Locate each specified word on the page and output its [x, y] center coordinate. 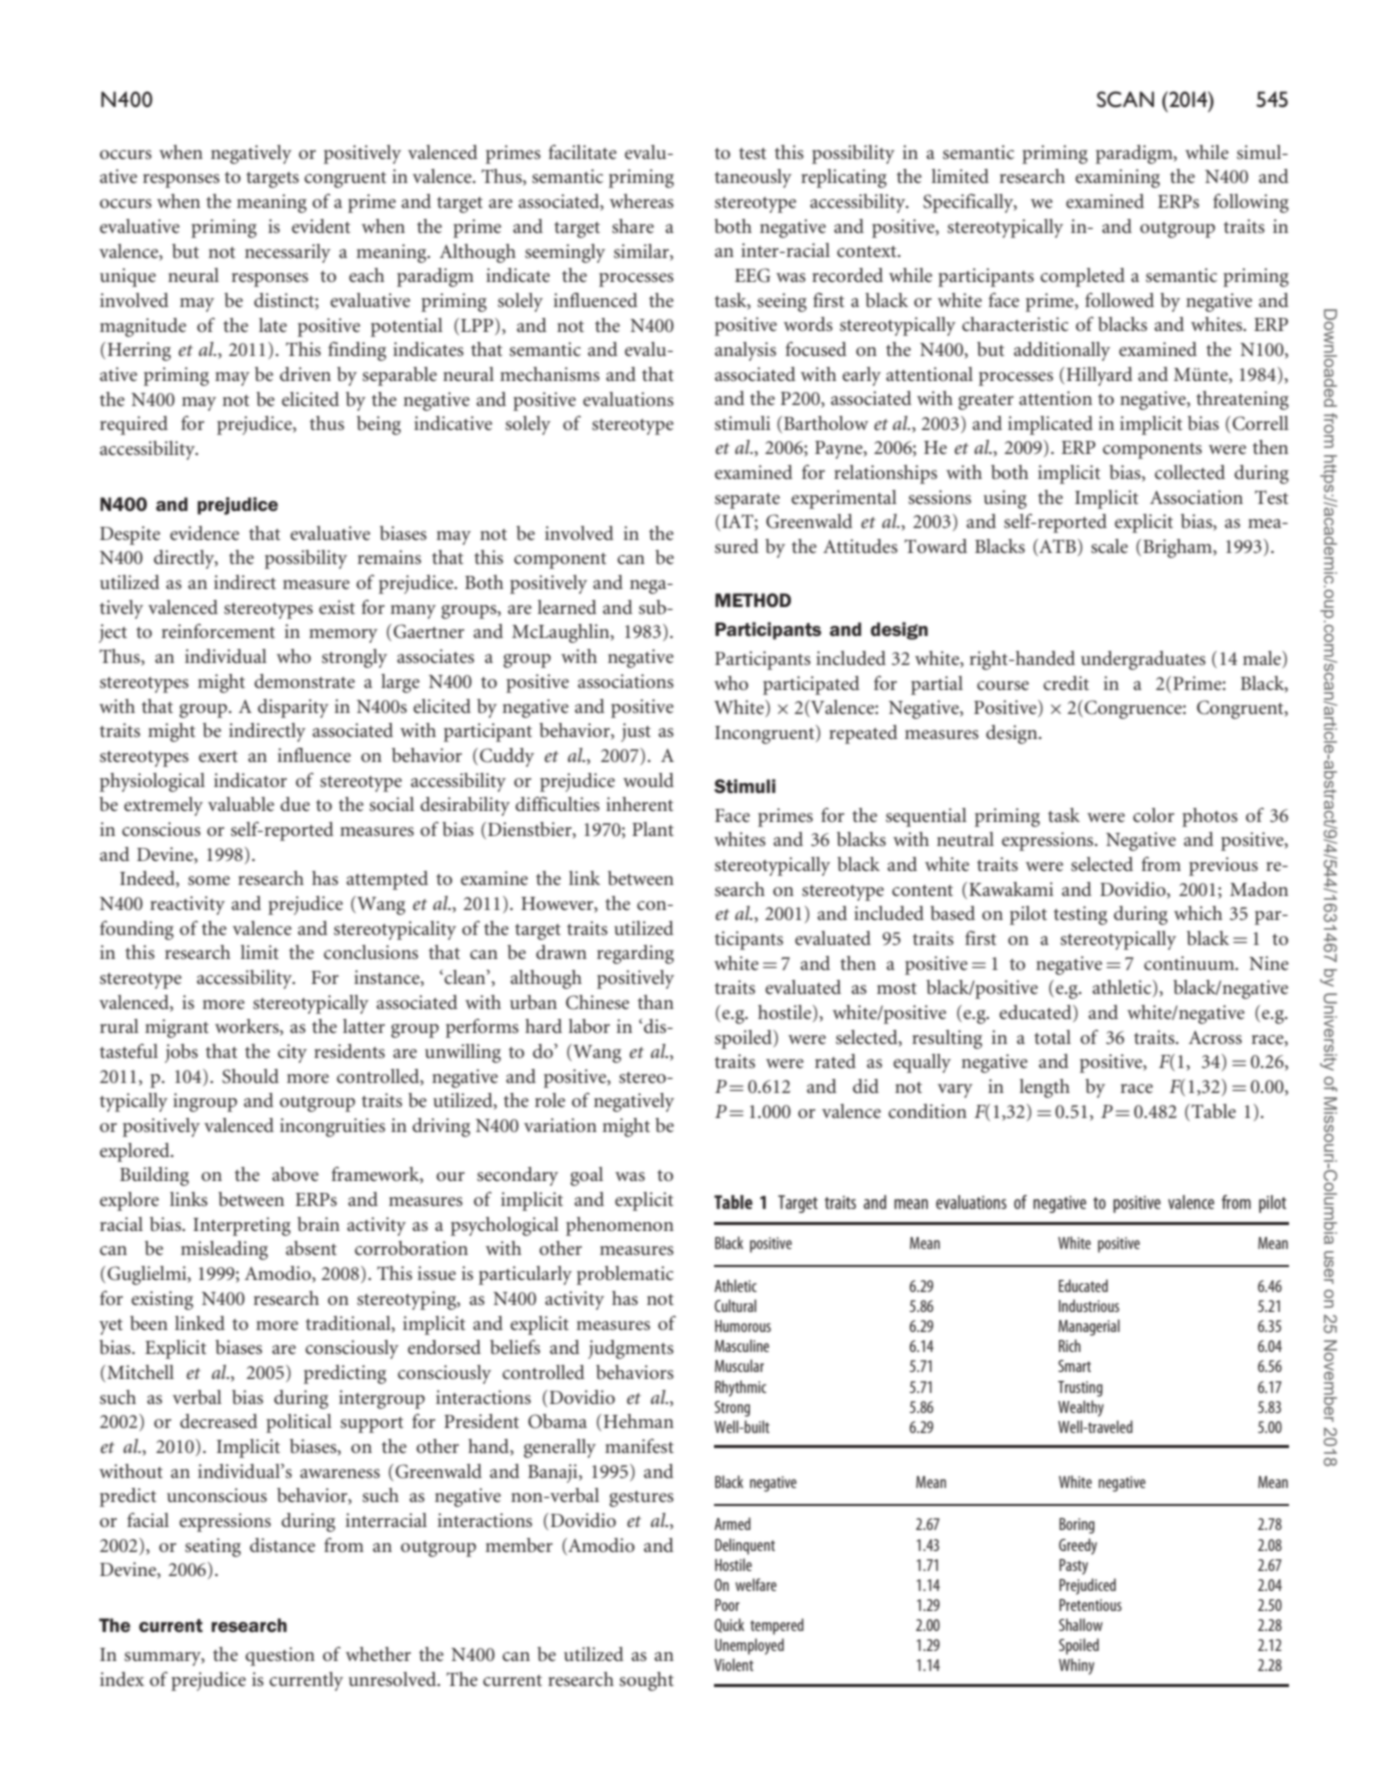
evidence [204, 533]
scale [1109, 546]
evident [321, 226]
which [1198, 913]
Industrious [1089, 1305]
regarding [635, 954]
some [209, 880]
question [280, 1656]
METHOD [753, 600]
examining [1117, 178]
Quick [729, 1625]
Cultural [735, 1305]
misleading [224, 1250]
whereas [642, 201]
